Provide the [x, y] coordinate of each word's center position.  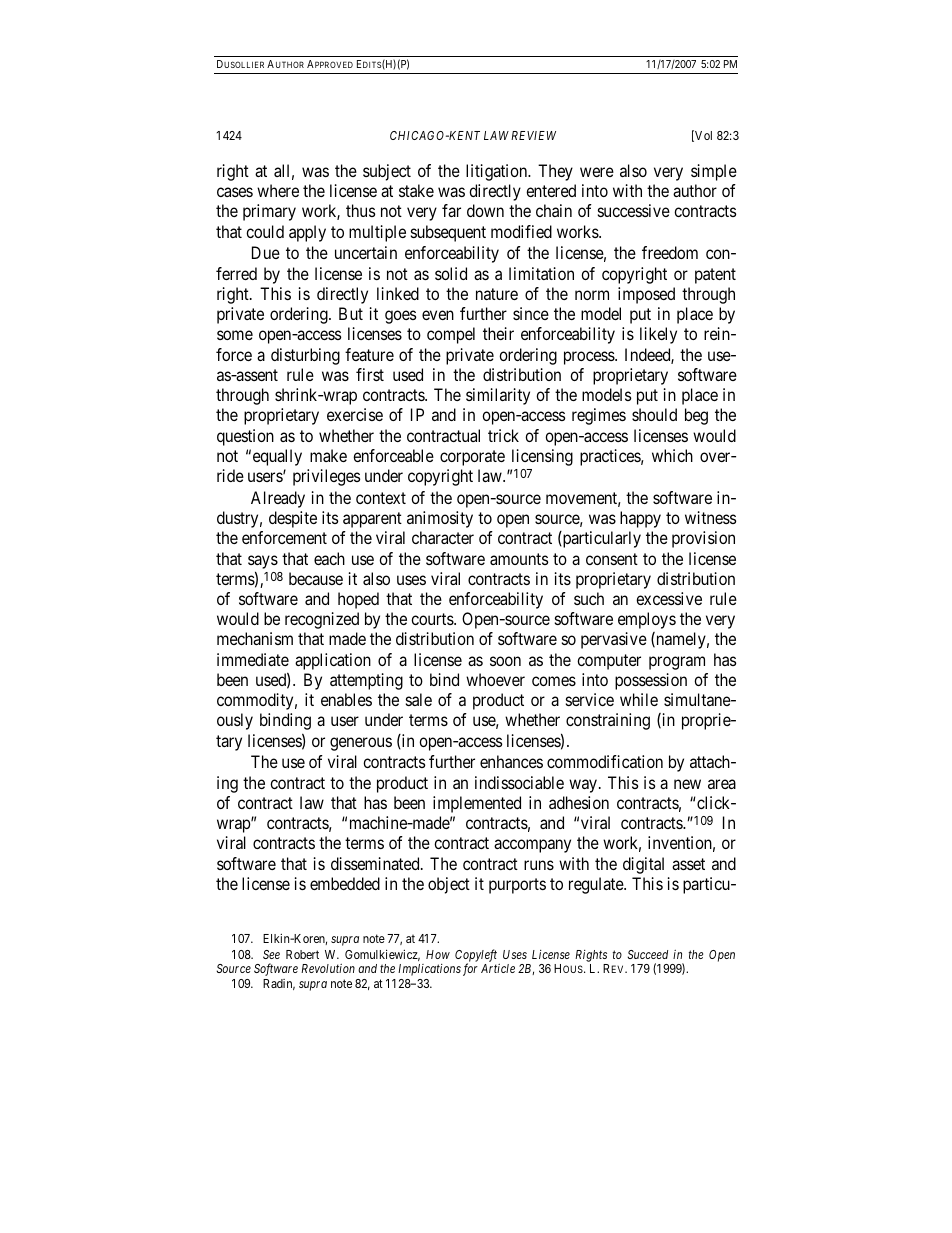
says [263, 562]
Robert [302, 954]
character [443, 537]
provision [703, 539]
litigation [497, 172]
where [278, 190]
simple [714, 172]
